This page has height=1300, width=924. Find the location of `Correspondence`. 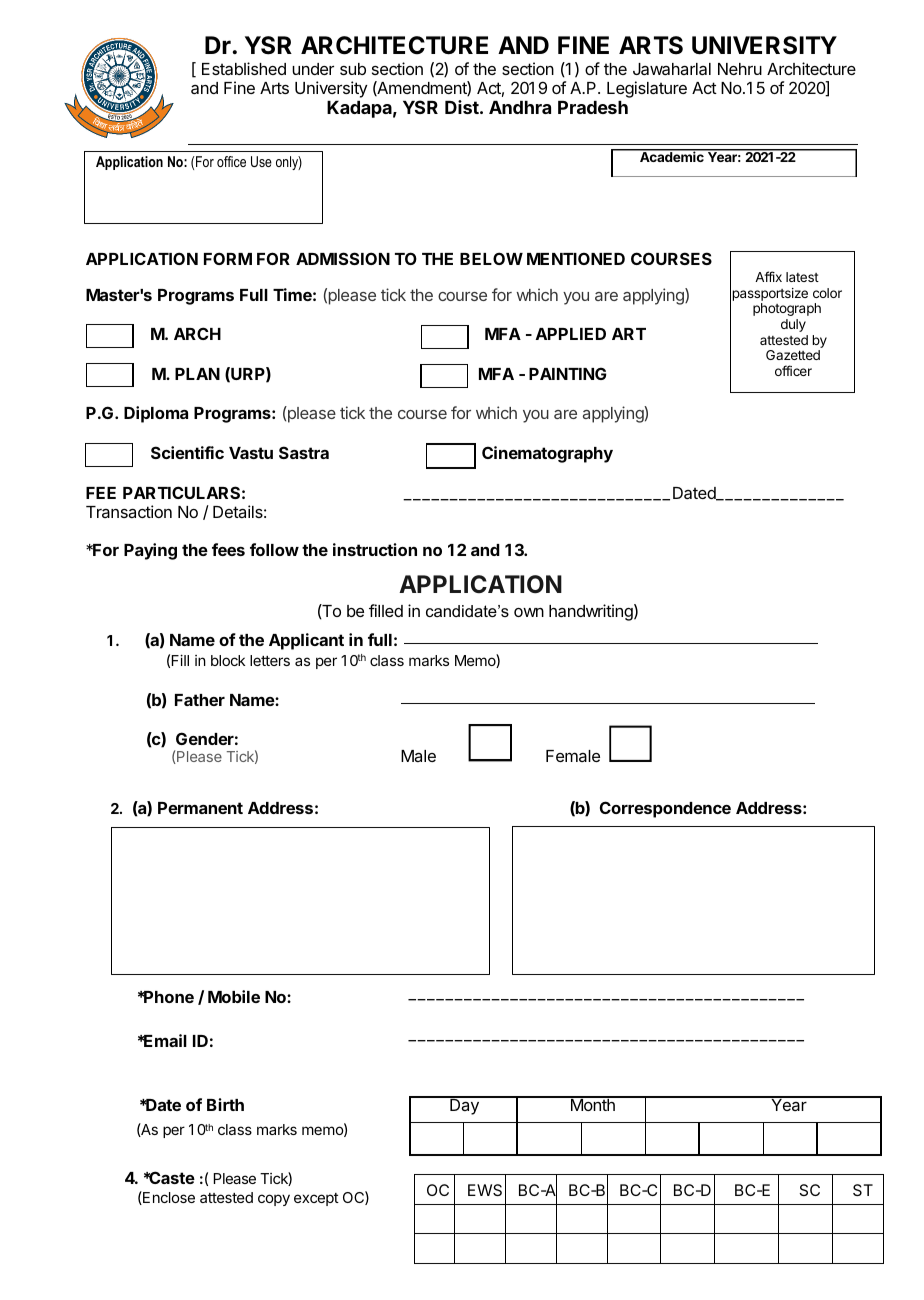

Correspondence is located at coordinates (665, 809).
